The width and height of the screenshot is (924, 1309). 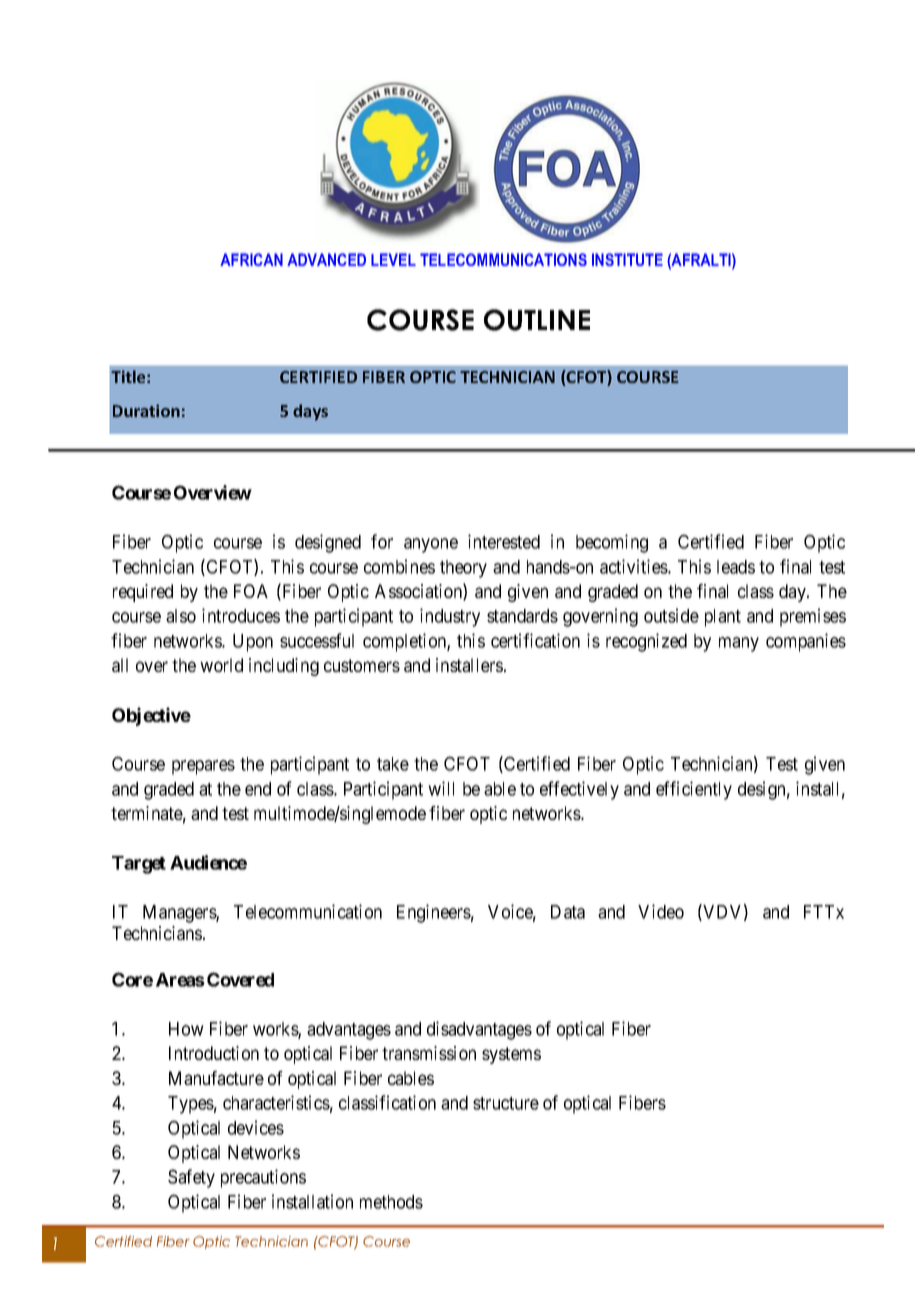 I want to click on methods, so click(x=391, y=1202).
